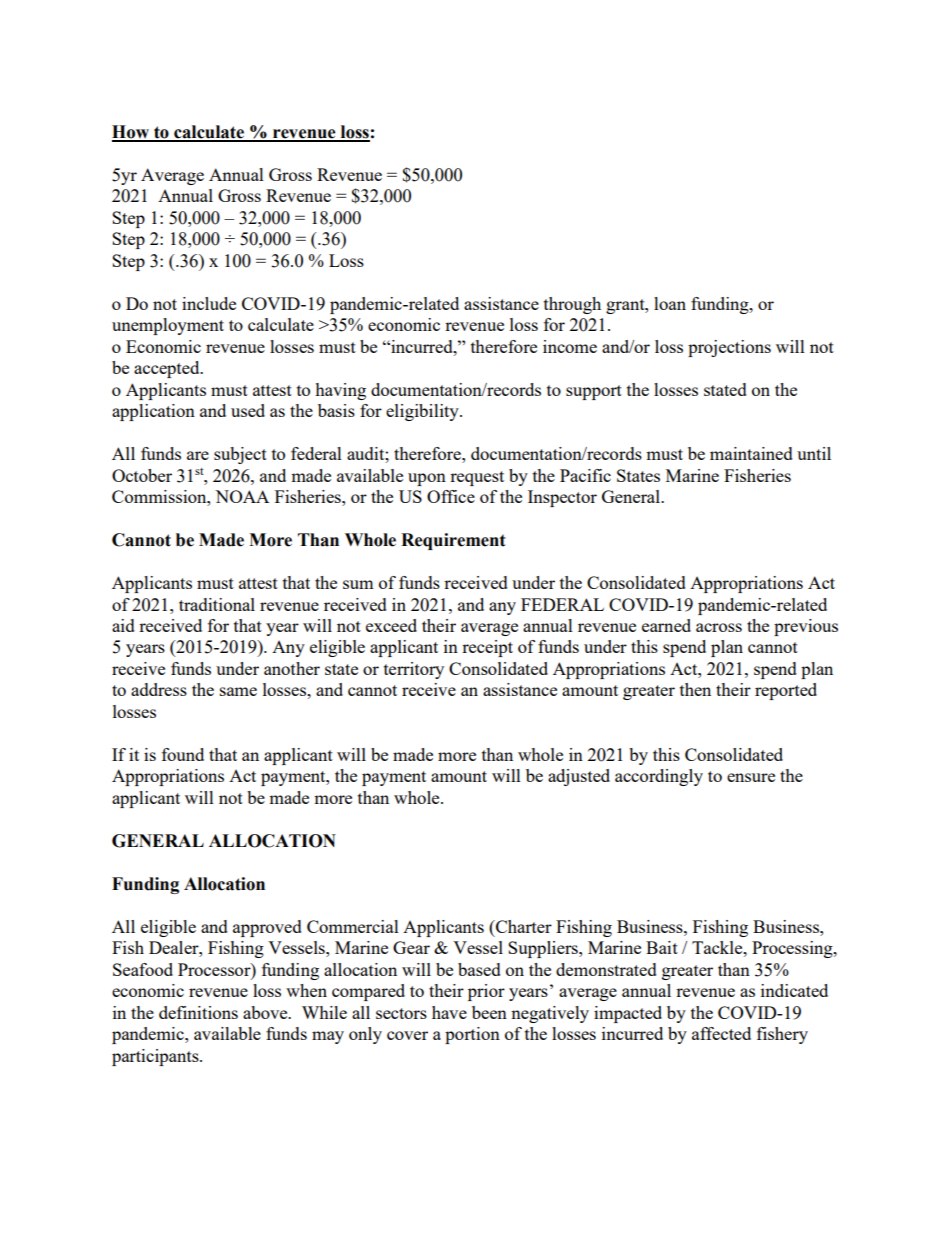 This screenshot has width=952, height=1233. What do you see at coordinates (721, 1033) in the screenshot?
I see `affected` at bounding box center [721, 1033].
